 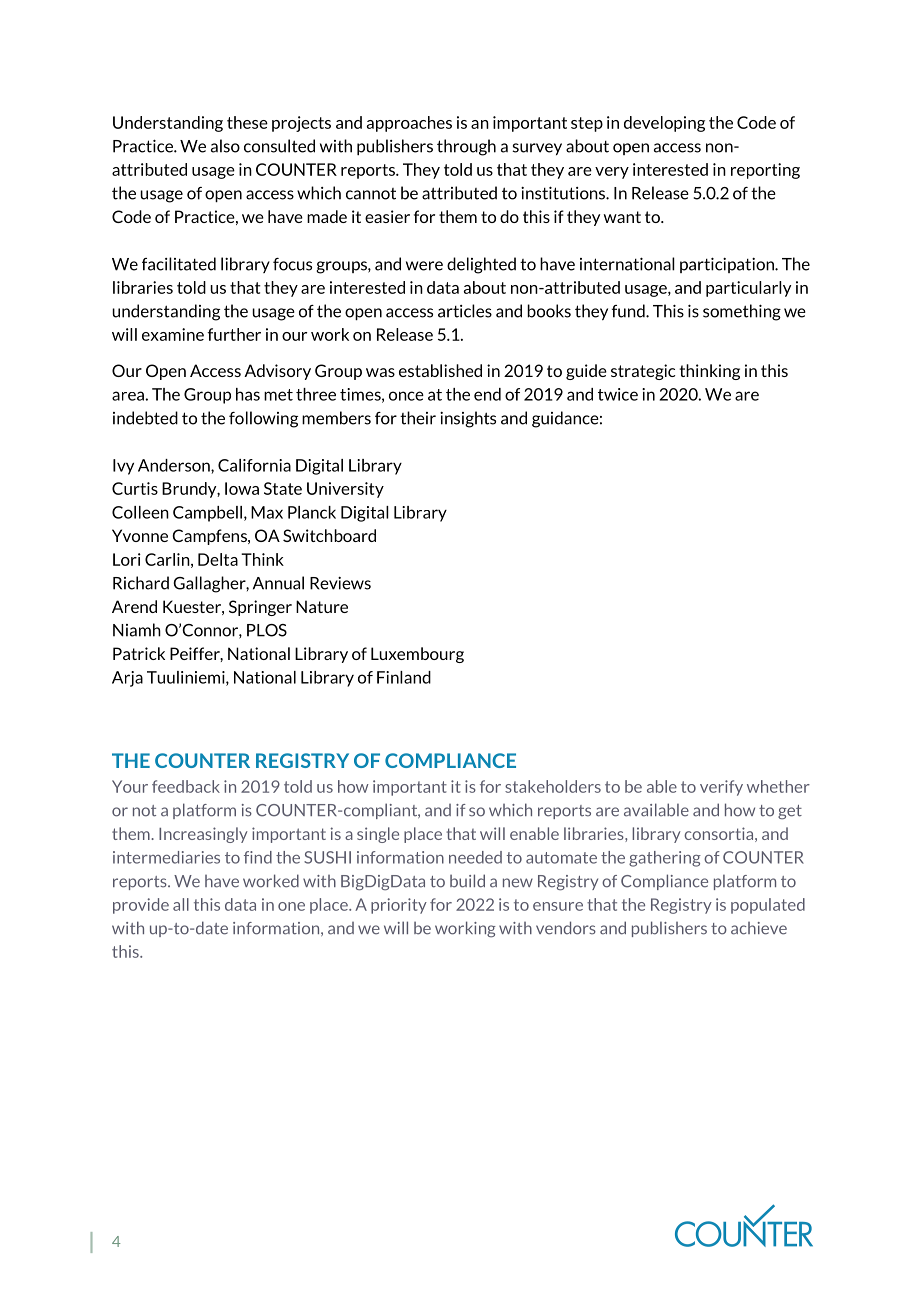 What do you see at coordinates (248, 394) in the page?
I see `has` at bounding box center [248, 394].
